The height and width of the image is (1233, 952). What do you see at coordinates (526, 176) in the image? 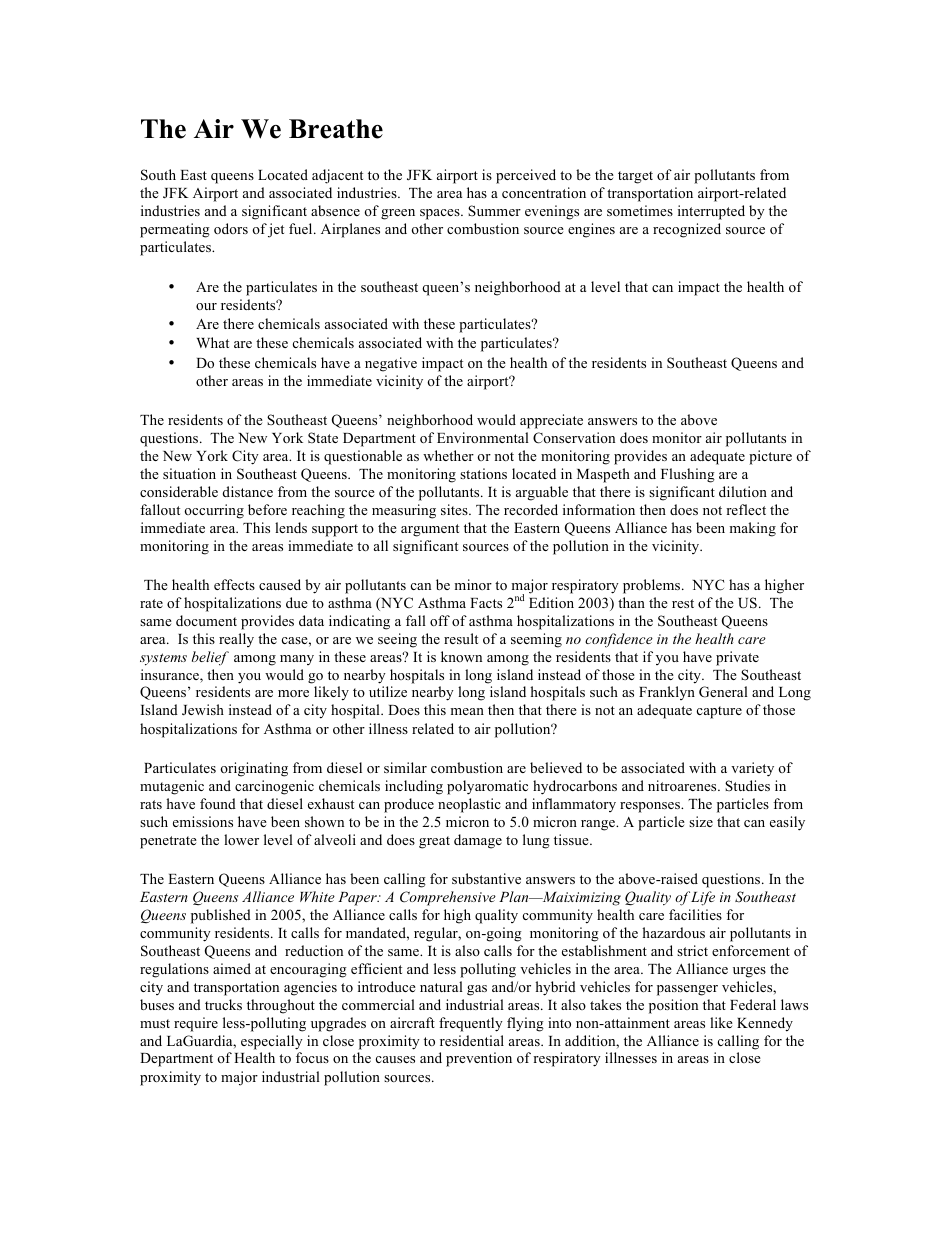
I see `perceived` at bounding box center [526, 176].
